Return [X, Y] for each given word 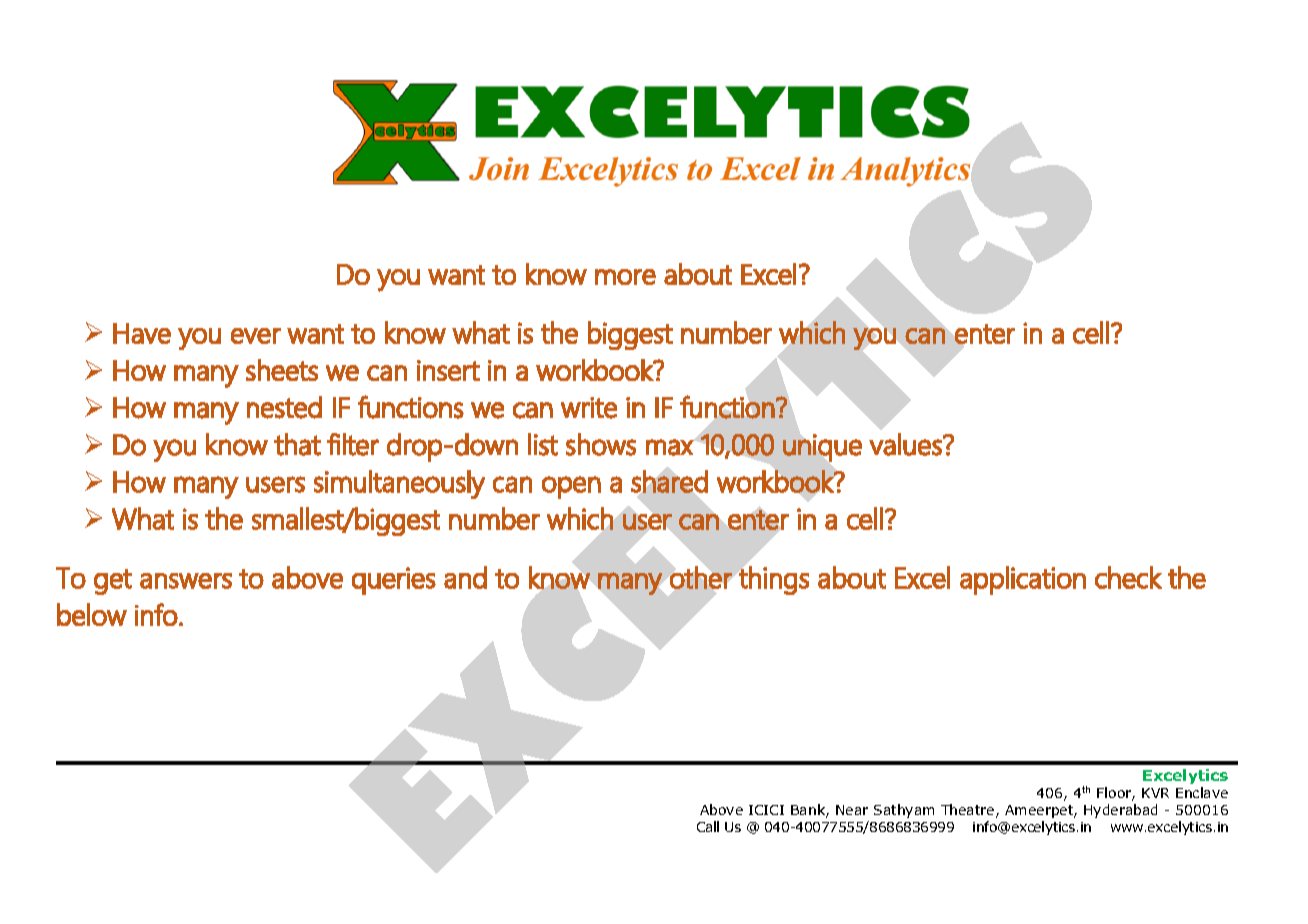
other [701, 577]
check [1128, 577]
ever [256, 336]
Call [708, 826]
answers [186, 581]
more [625, 277]
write [589, 408]
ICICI [766, 810]
